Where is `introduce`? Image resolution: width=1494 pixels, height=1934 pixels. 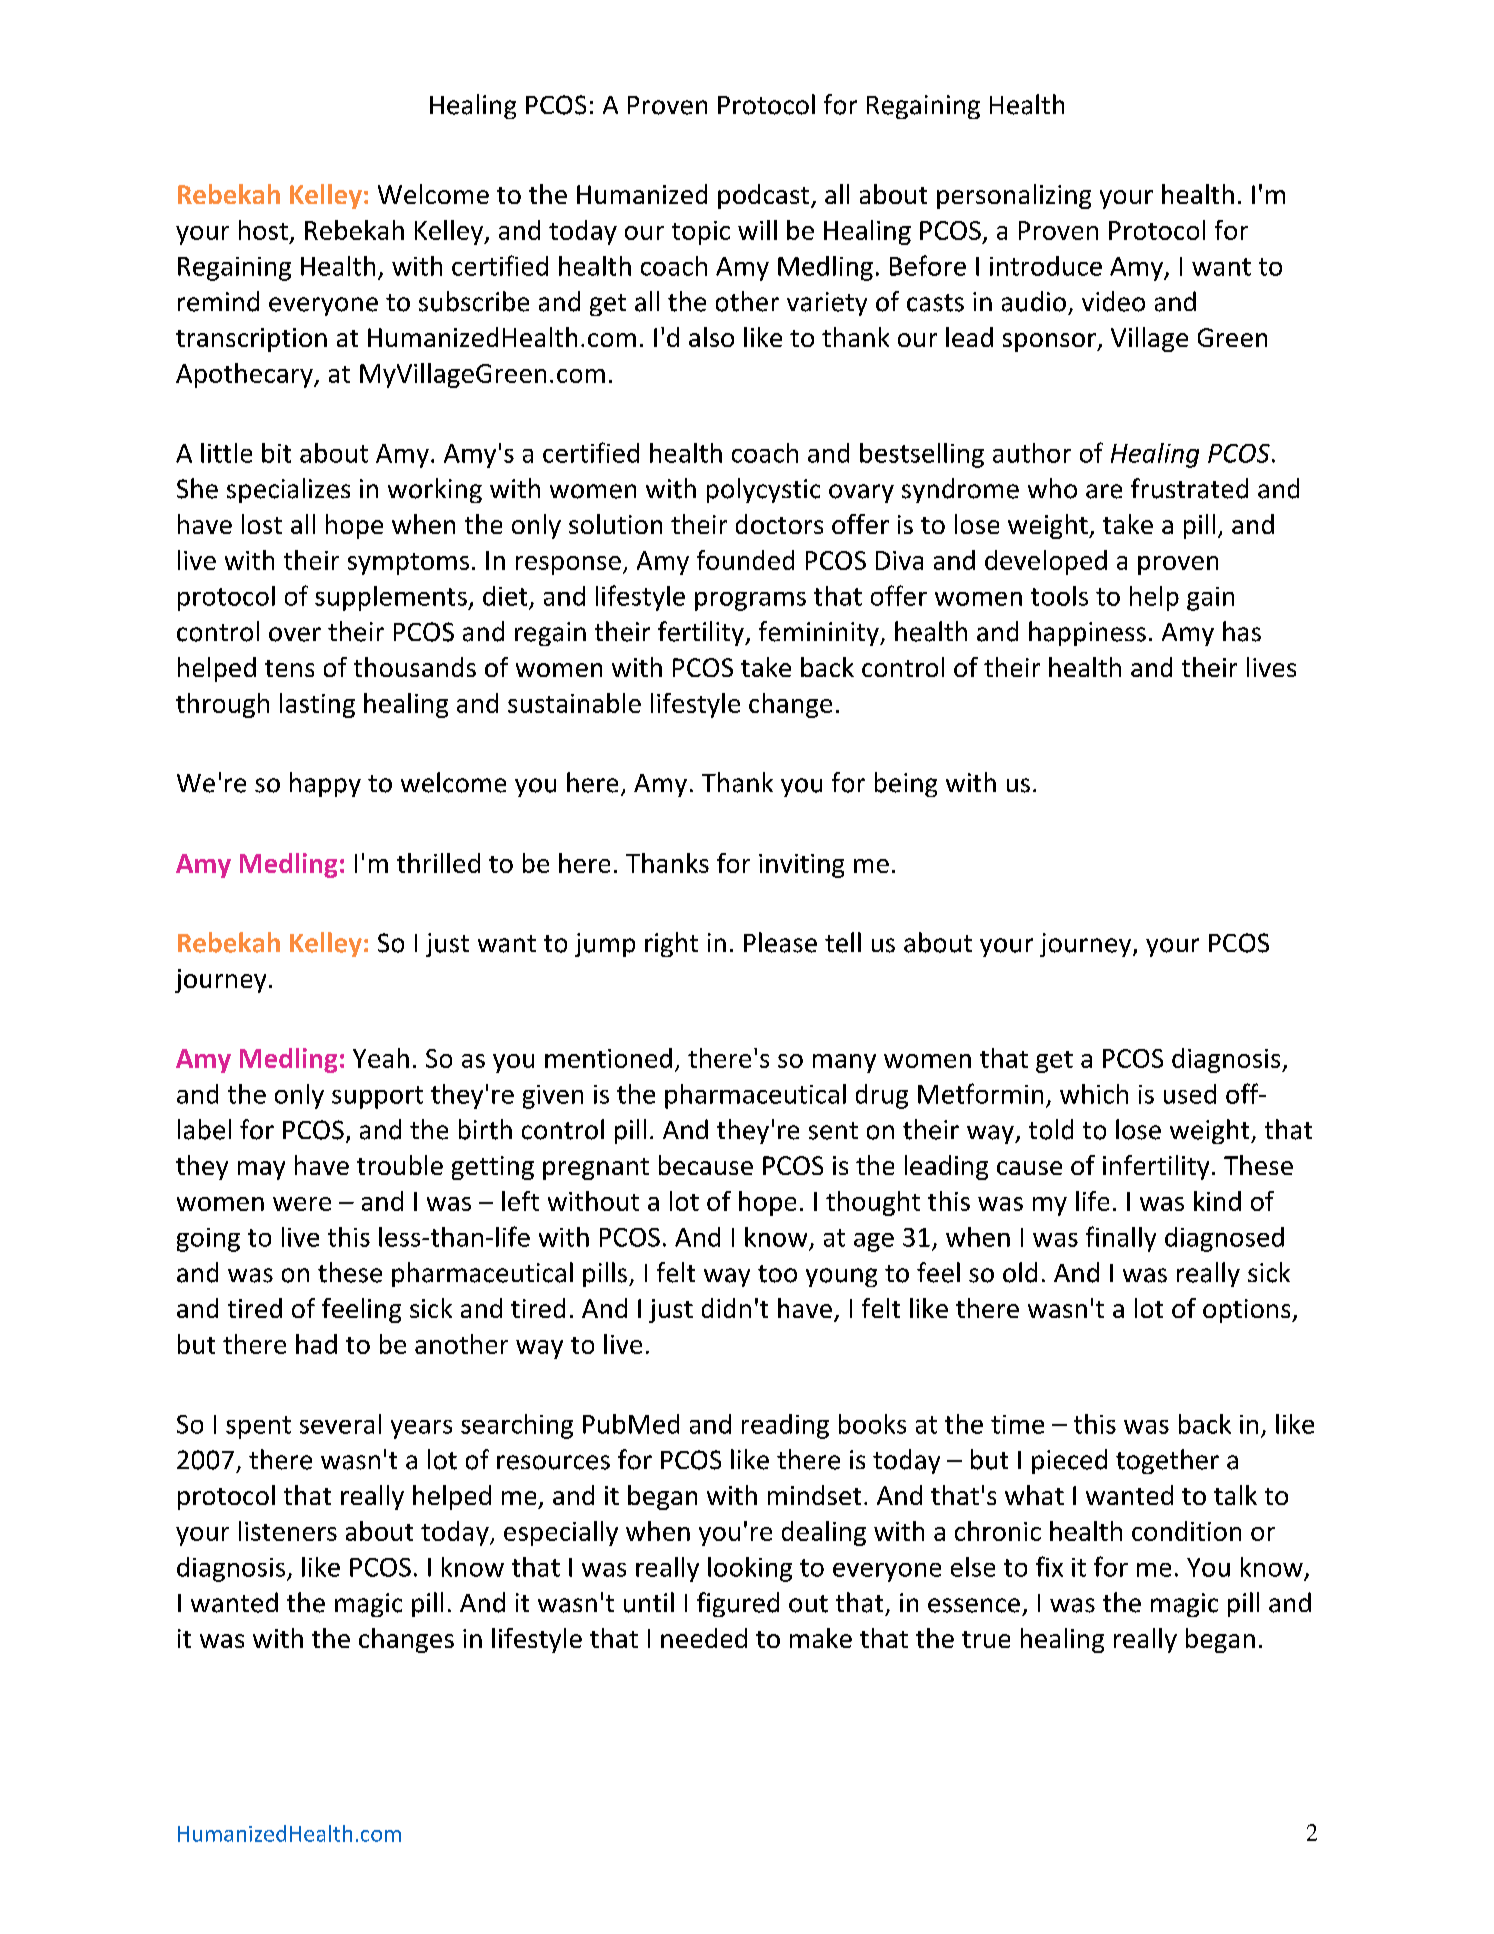
introduce is located at coordinates (1046, 266).
